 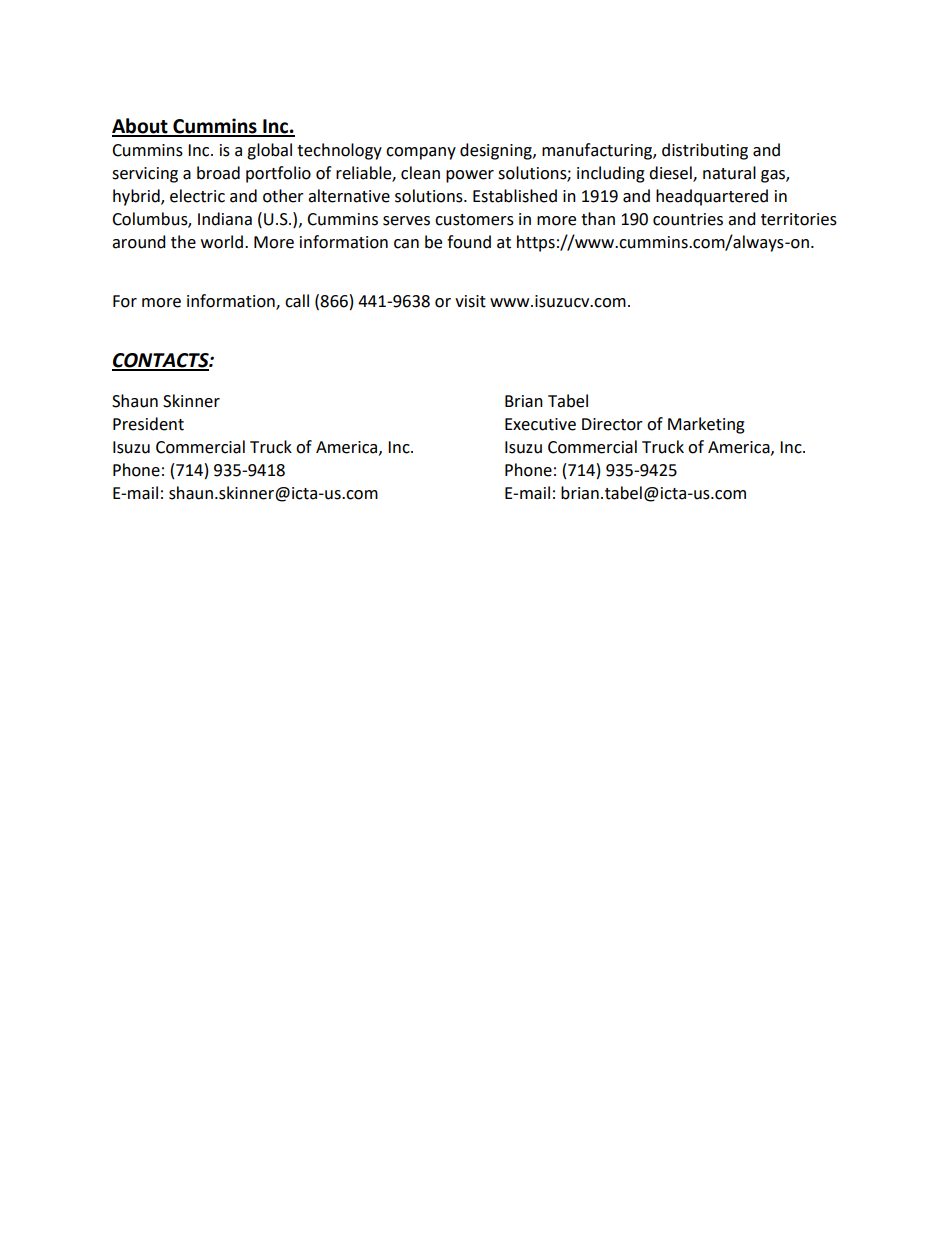 What do you see at coordinates (141, 127) in the document?
I see `About` at bounding box center [141, 127].
